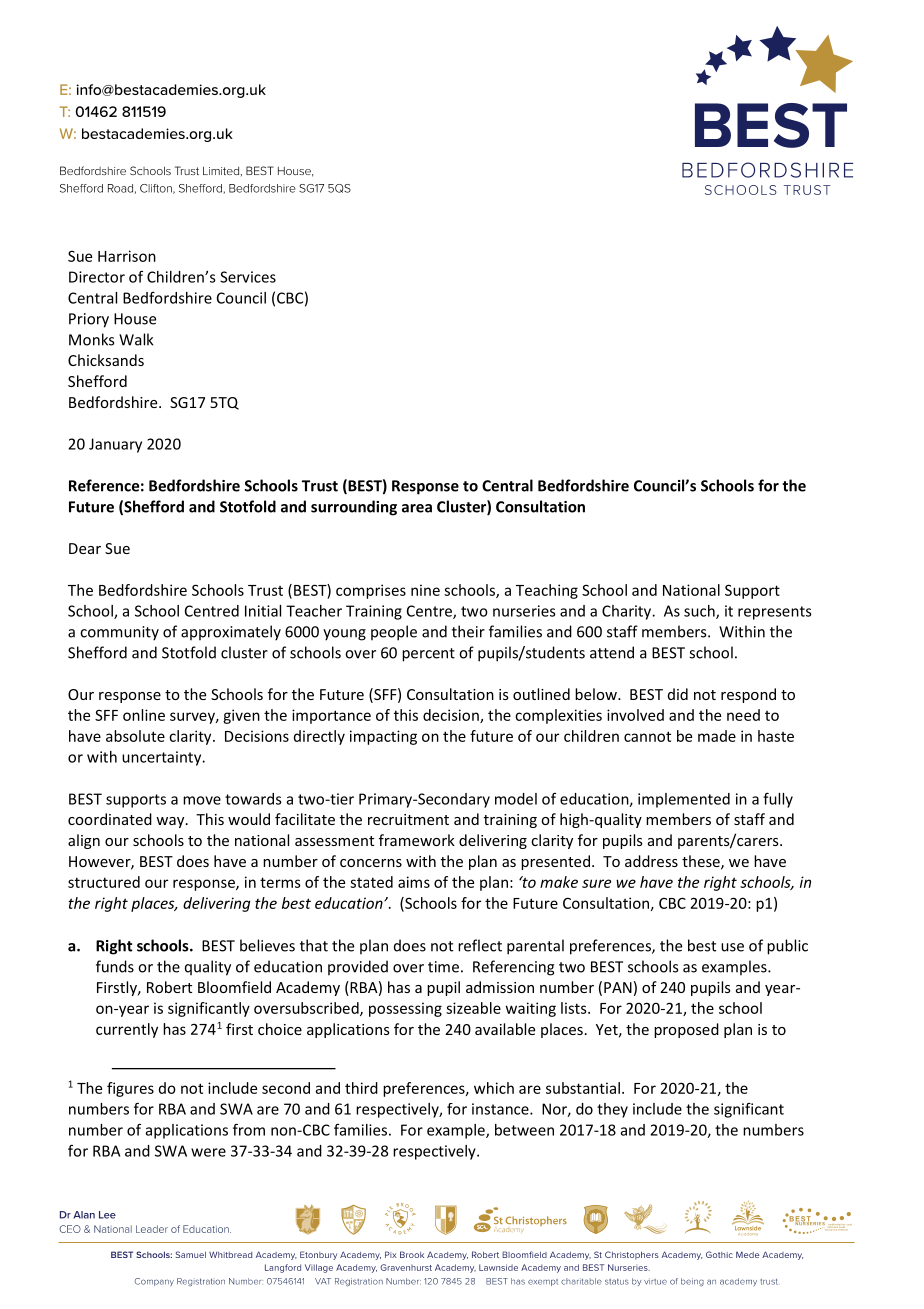  Describe the element at coordinates (248, 277) in the image. I see `Services` at that location.
